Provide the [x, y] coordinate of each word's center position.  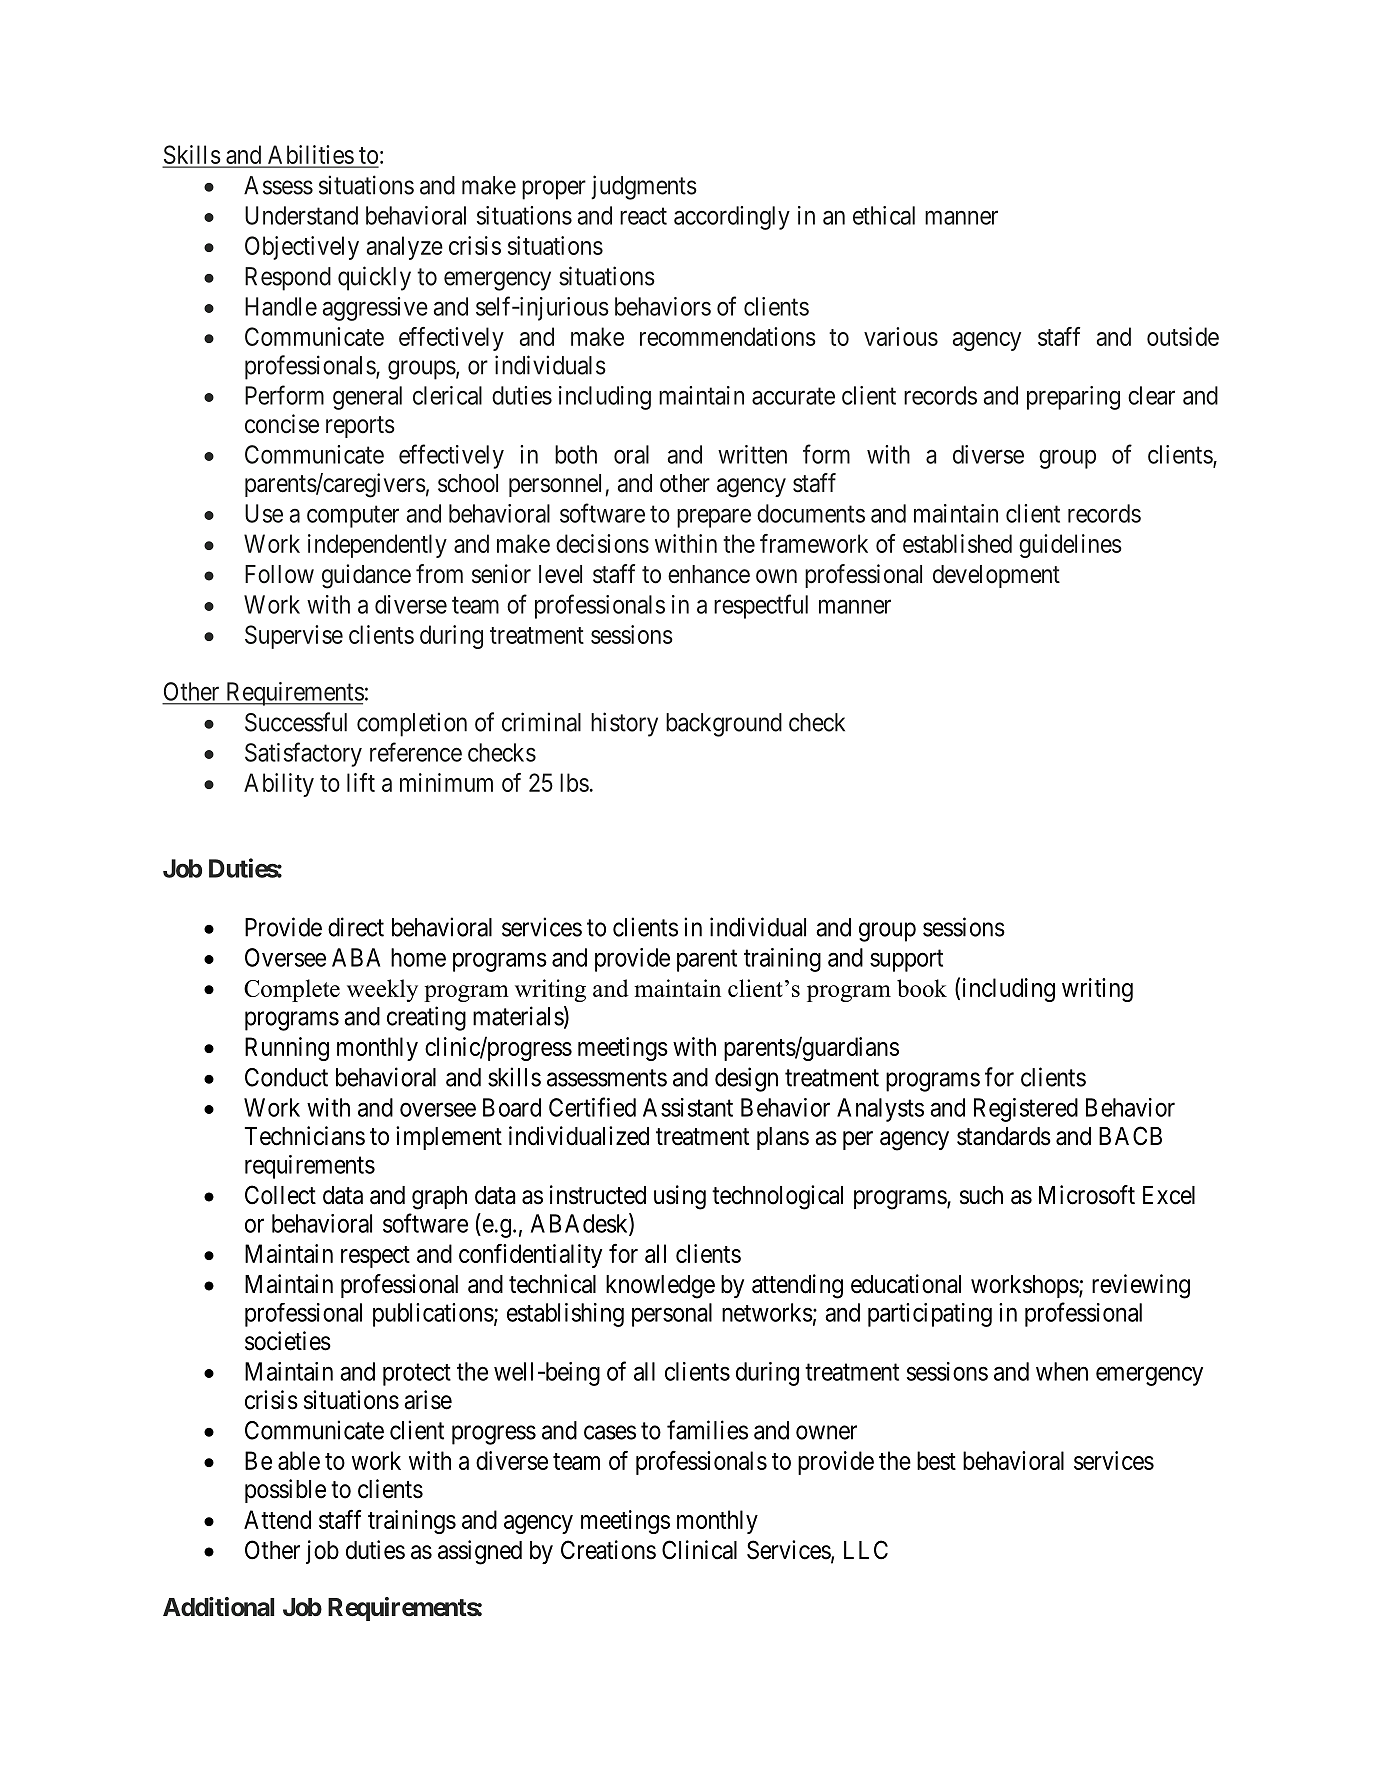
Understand [301, 215]
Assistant [688, 1107]
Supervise [294, 637]
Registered [1026, 1110]
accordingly [732, 218]
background [724, 725]
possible [285, 1491]
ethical [884, 215]
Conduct [286, 1077]
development [996, 576]
